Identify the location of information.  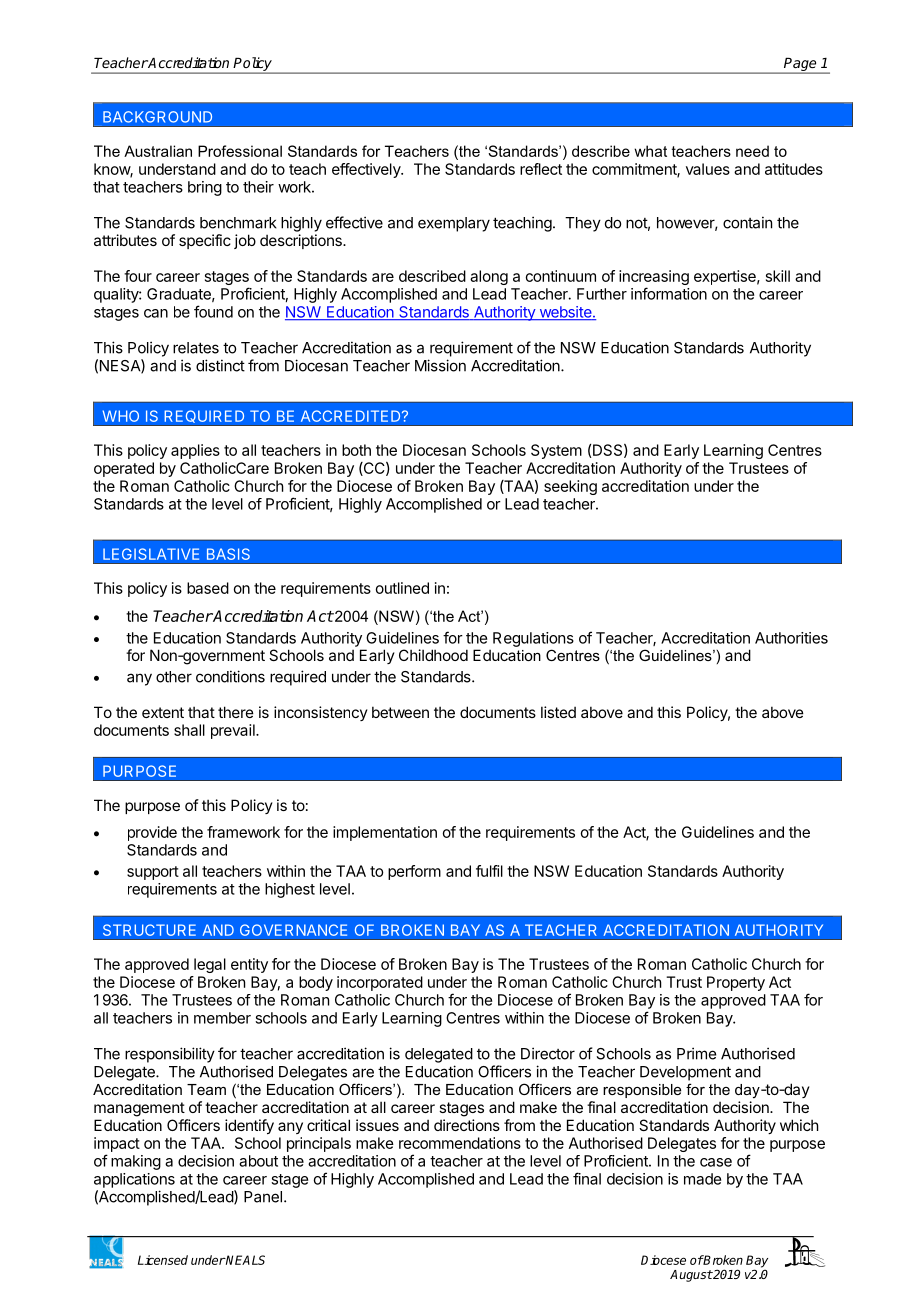
(669, 293).
